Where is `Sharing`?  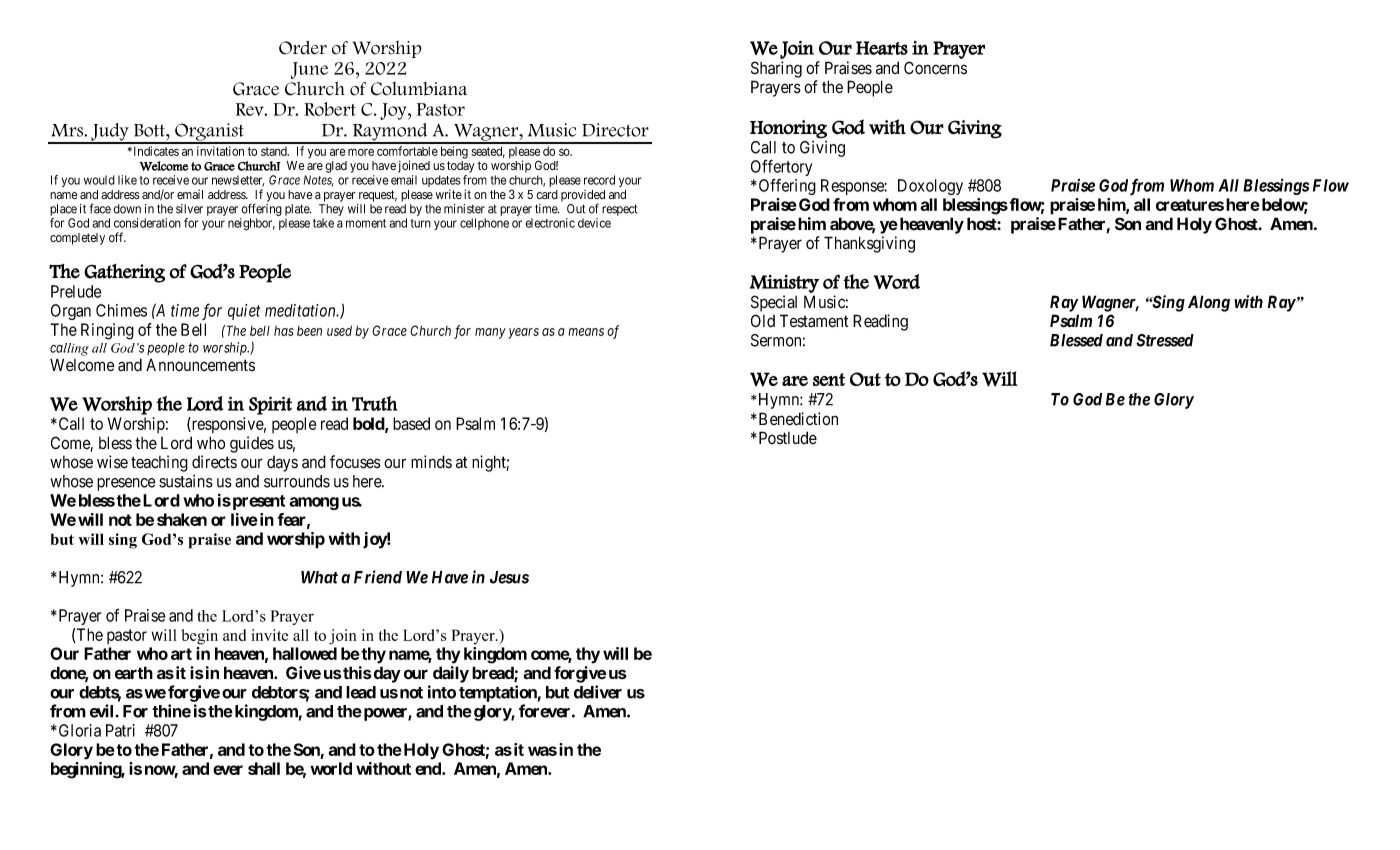
Sharing is located at coordinates (776, 69).
